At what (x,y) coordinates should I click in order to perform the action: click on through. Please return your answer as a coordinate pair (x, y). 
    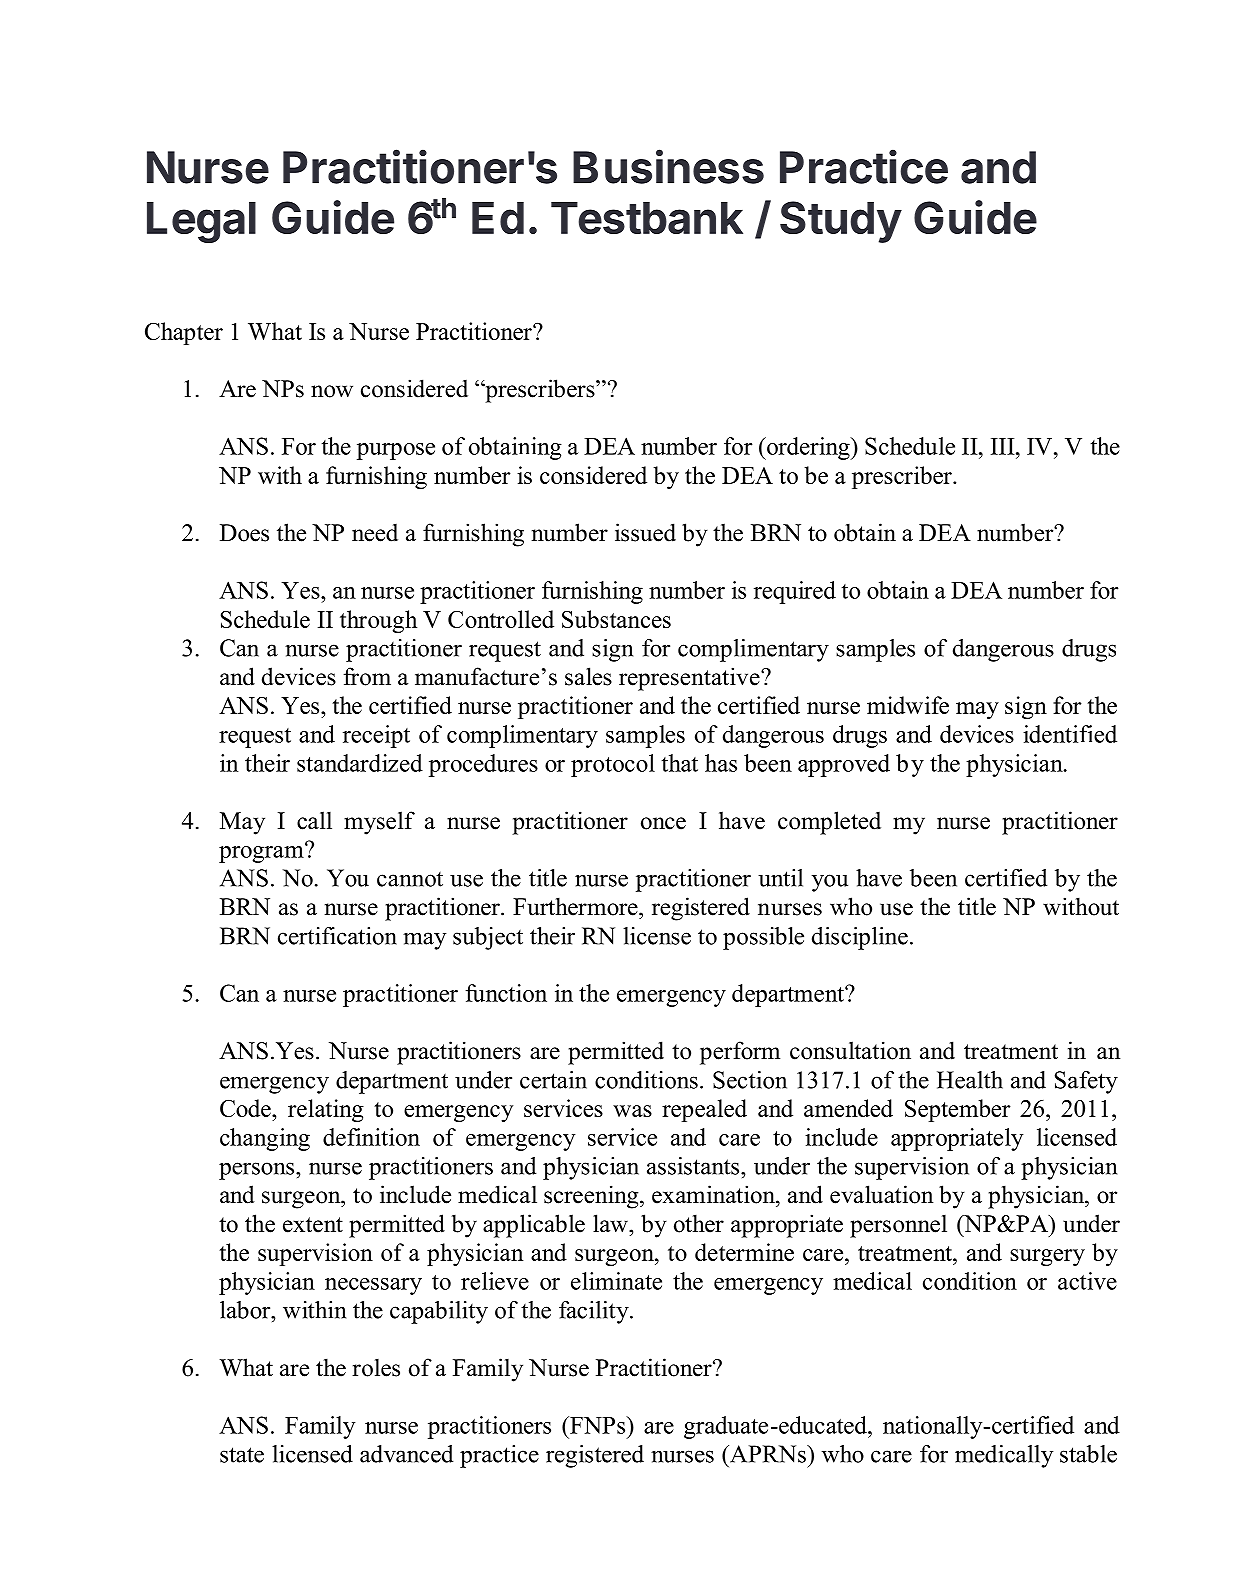
    Looking at the image, I should click on (378, 621).
